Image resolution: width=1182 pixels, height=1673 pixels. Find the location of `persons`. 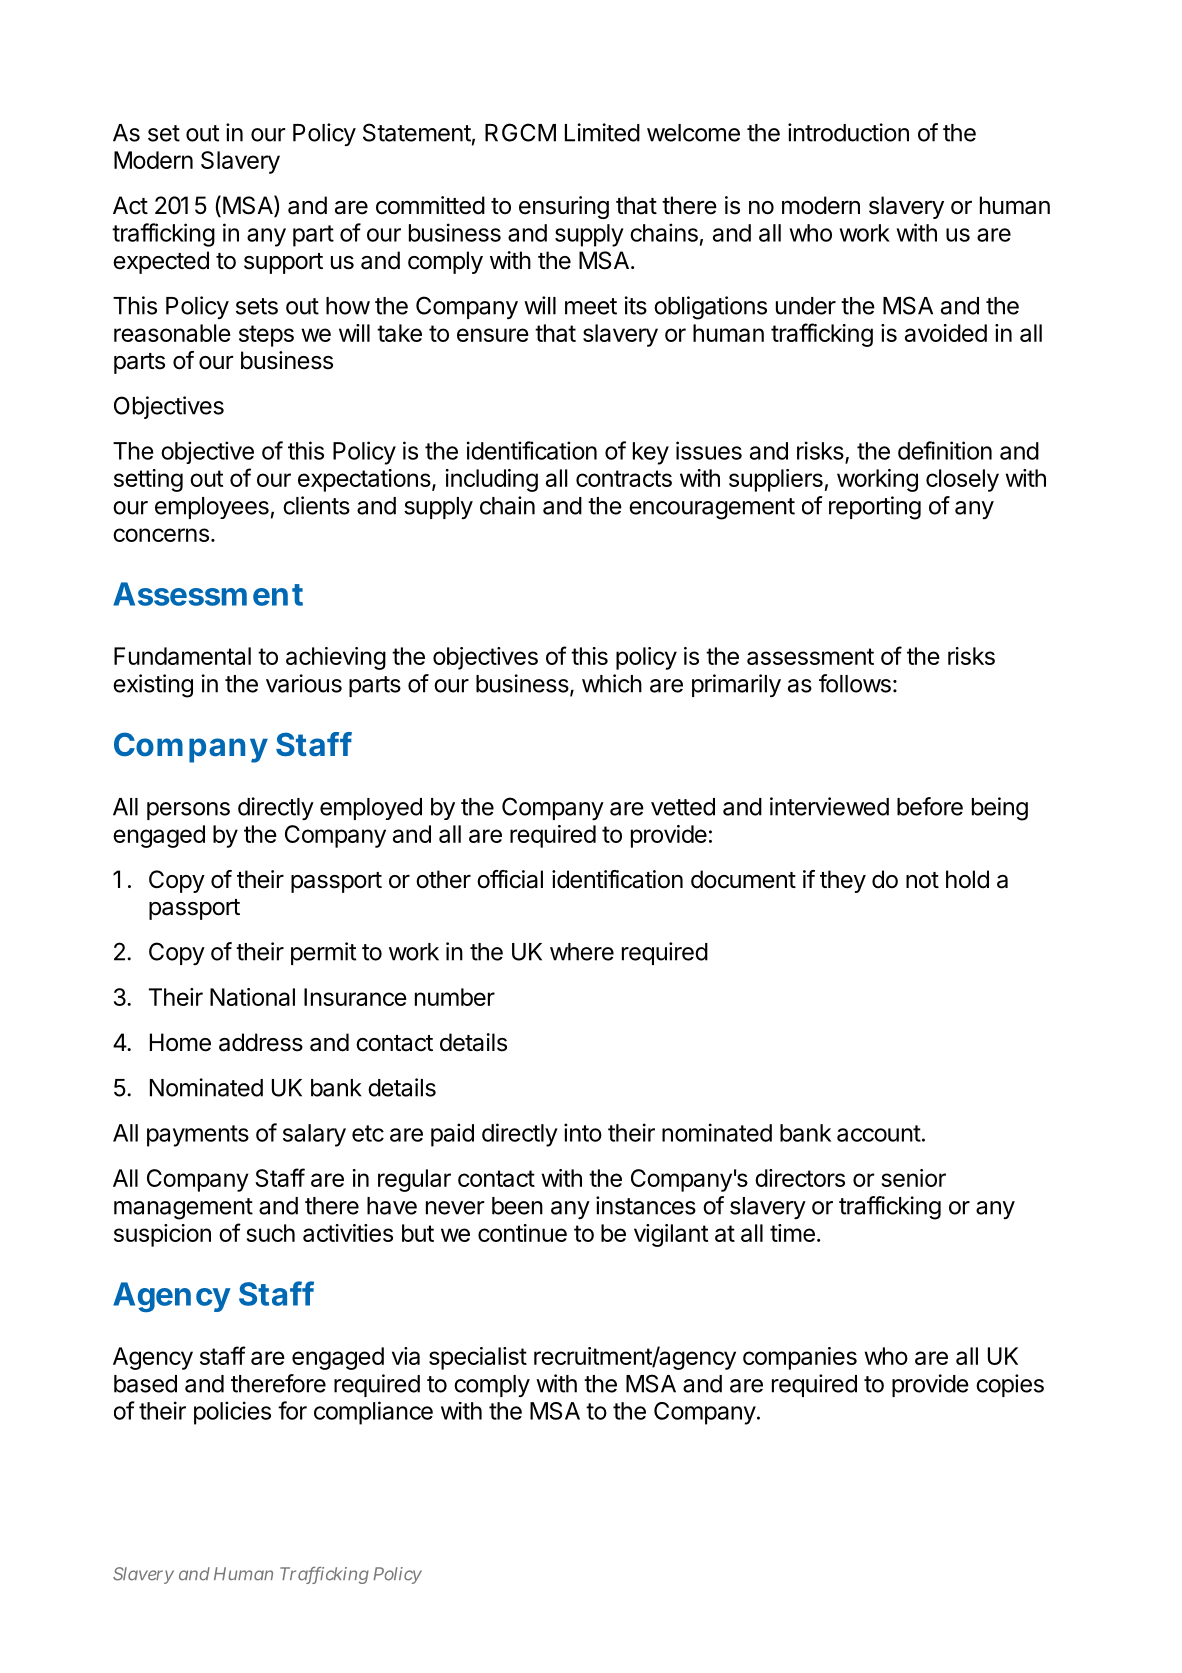

persons is located at coordinates (188, 811).
